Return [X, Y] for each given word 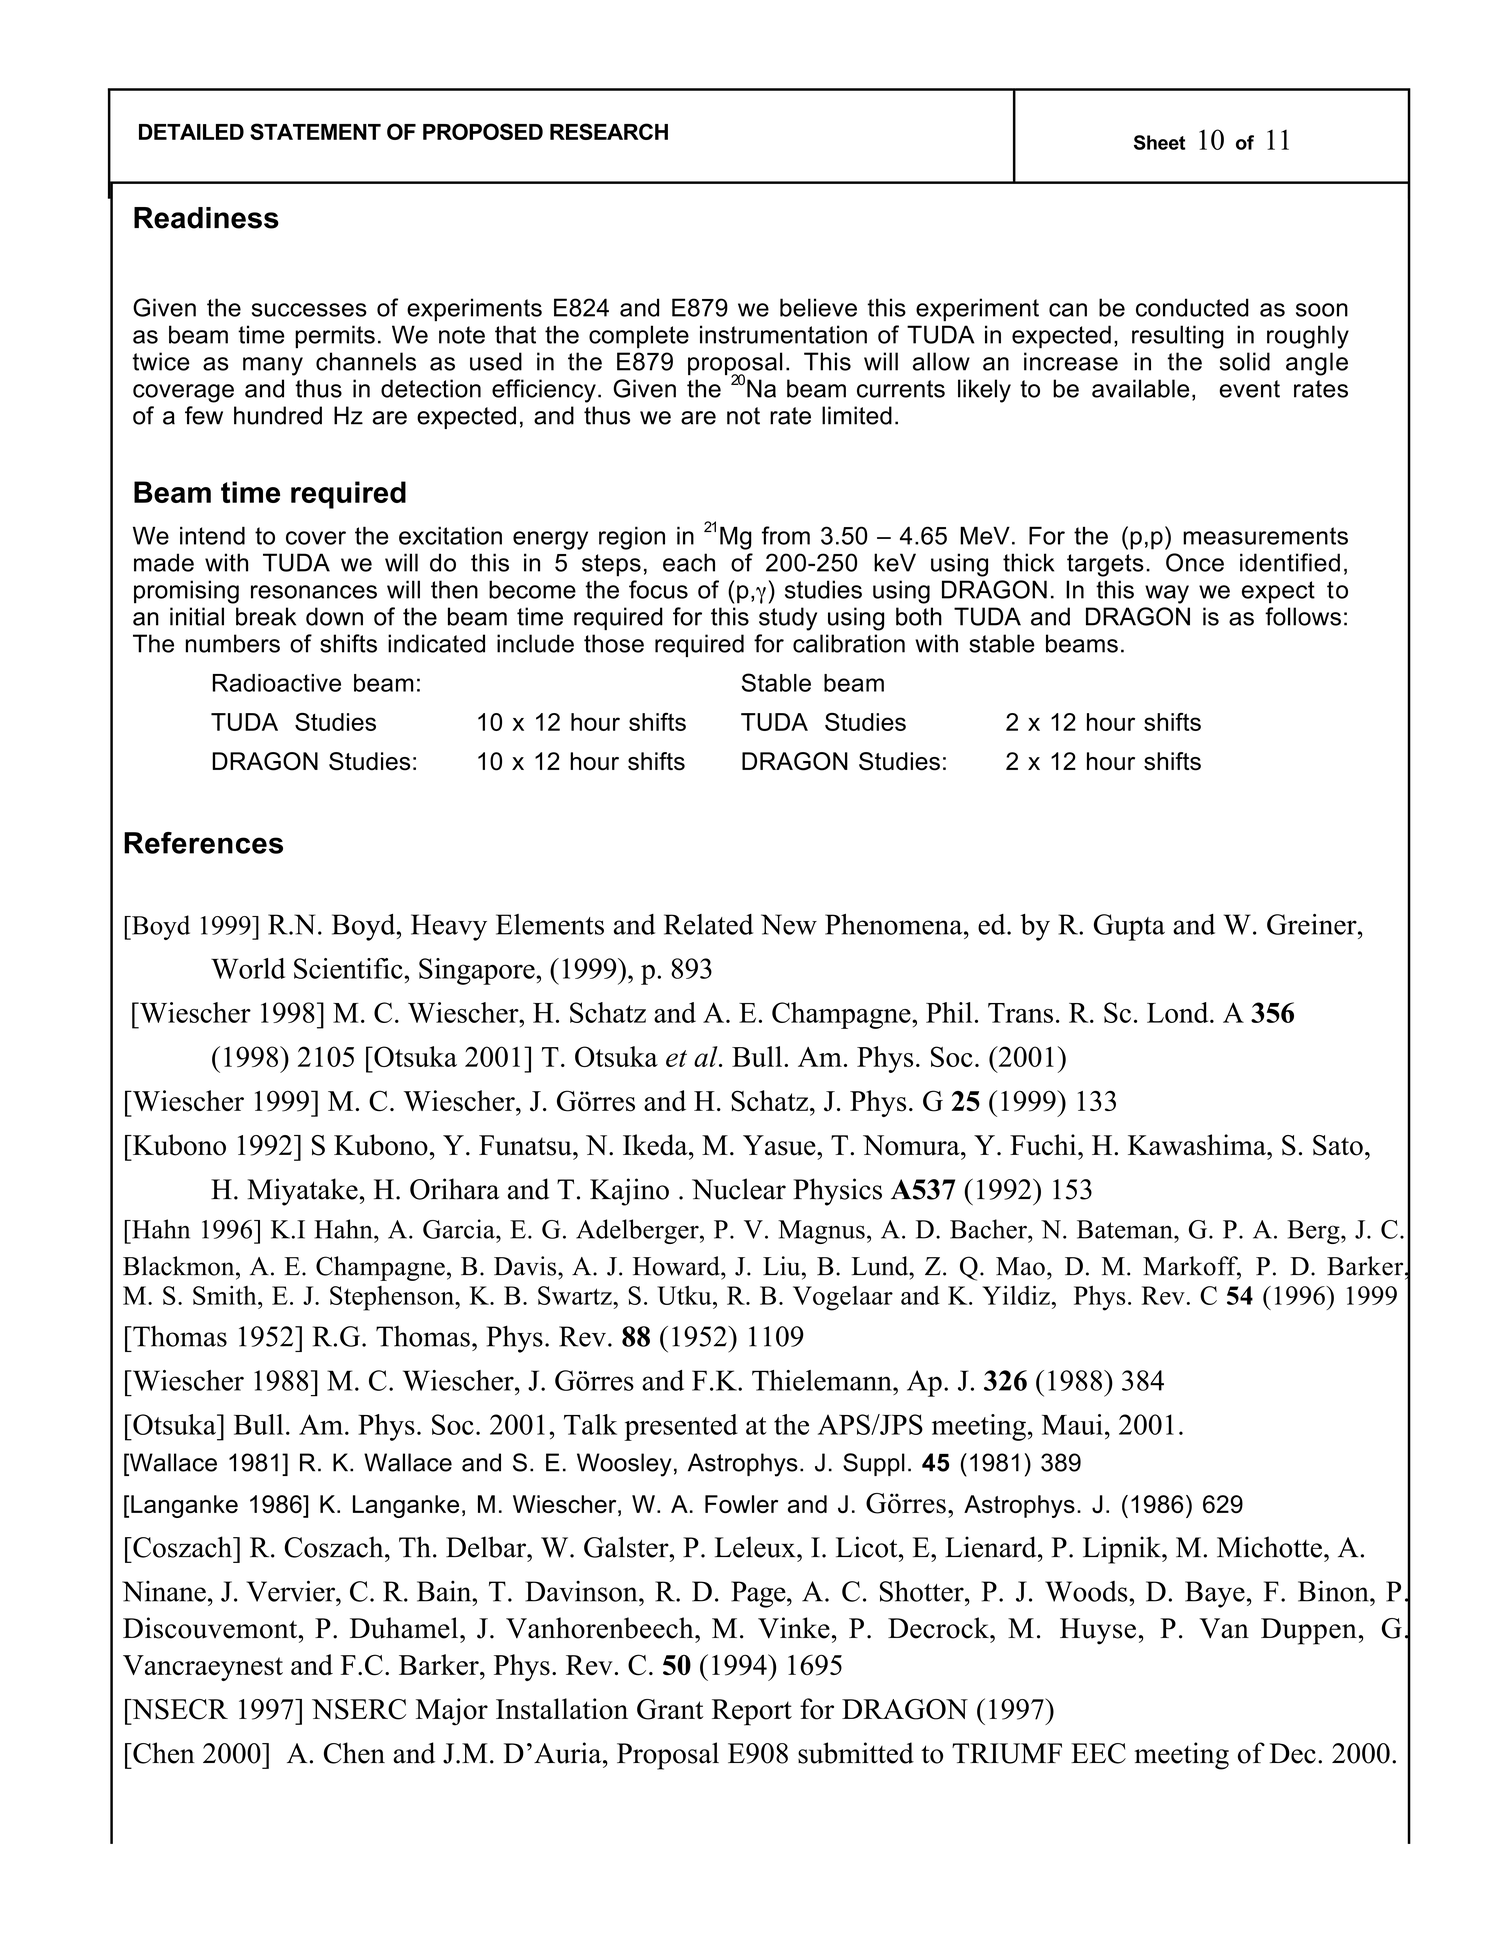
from [786, 535]
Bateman [1126, 1229]
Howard [677, 1266]
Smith [226, 1295]
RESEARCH [609, 131]
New [789, 924]
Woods [1086, 1591]
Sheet [1159, 142]
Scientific [349, 968]
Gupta [1129, 927]
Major [452, 1712]
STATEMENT [315, 131]
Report [752, 1712]
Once [1195, 562]
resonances [314, 592]
